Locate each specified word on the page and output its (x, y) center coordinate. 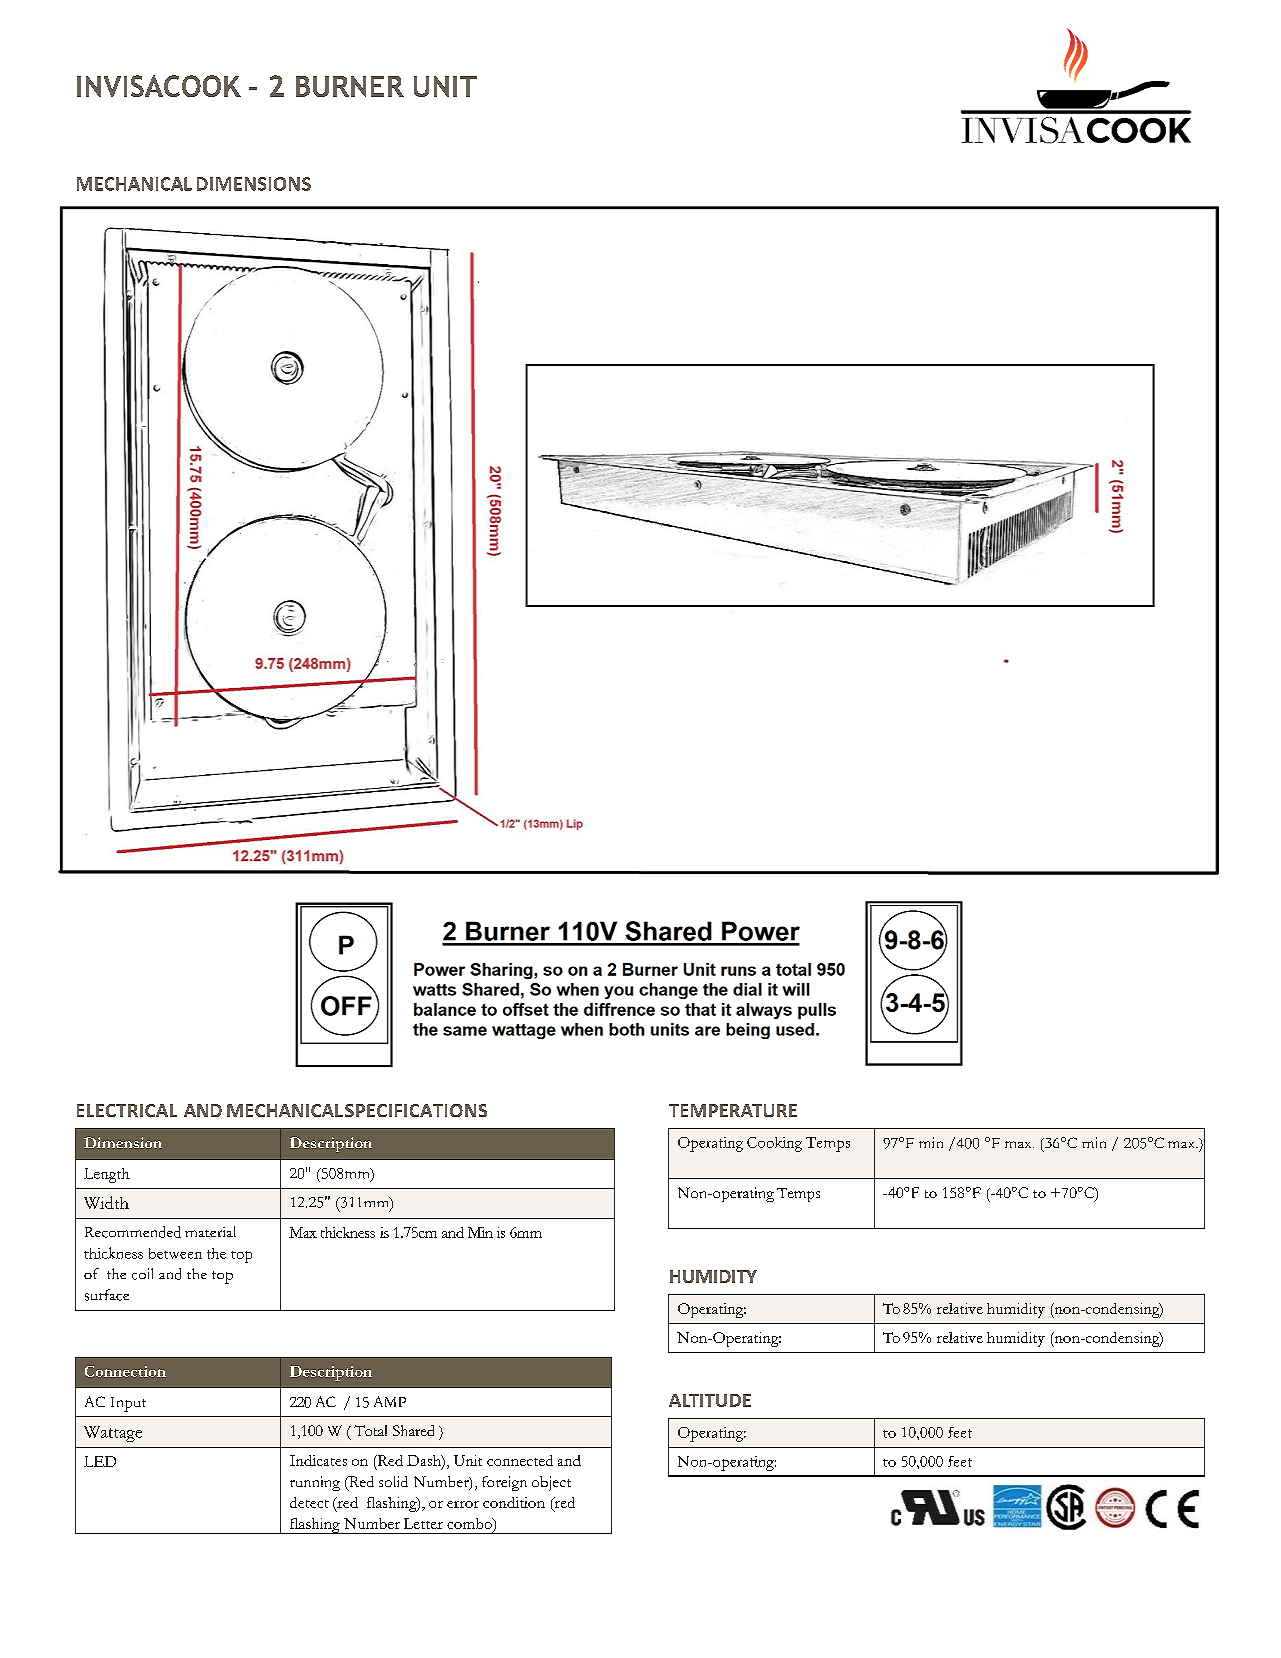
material (210, 1231)
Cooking (774, 1144)
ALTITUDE (710, 1400)
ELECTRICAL (127, 1110)
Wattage (113, 1434)
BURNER (350, 86)
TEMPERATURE (733, 1110)
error (463, 1504)
